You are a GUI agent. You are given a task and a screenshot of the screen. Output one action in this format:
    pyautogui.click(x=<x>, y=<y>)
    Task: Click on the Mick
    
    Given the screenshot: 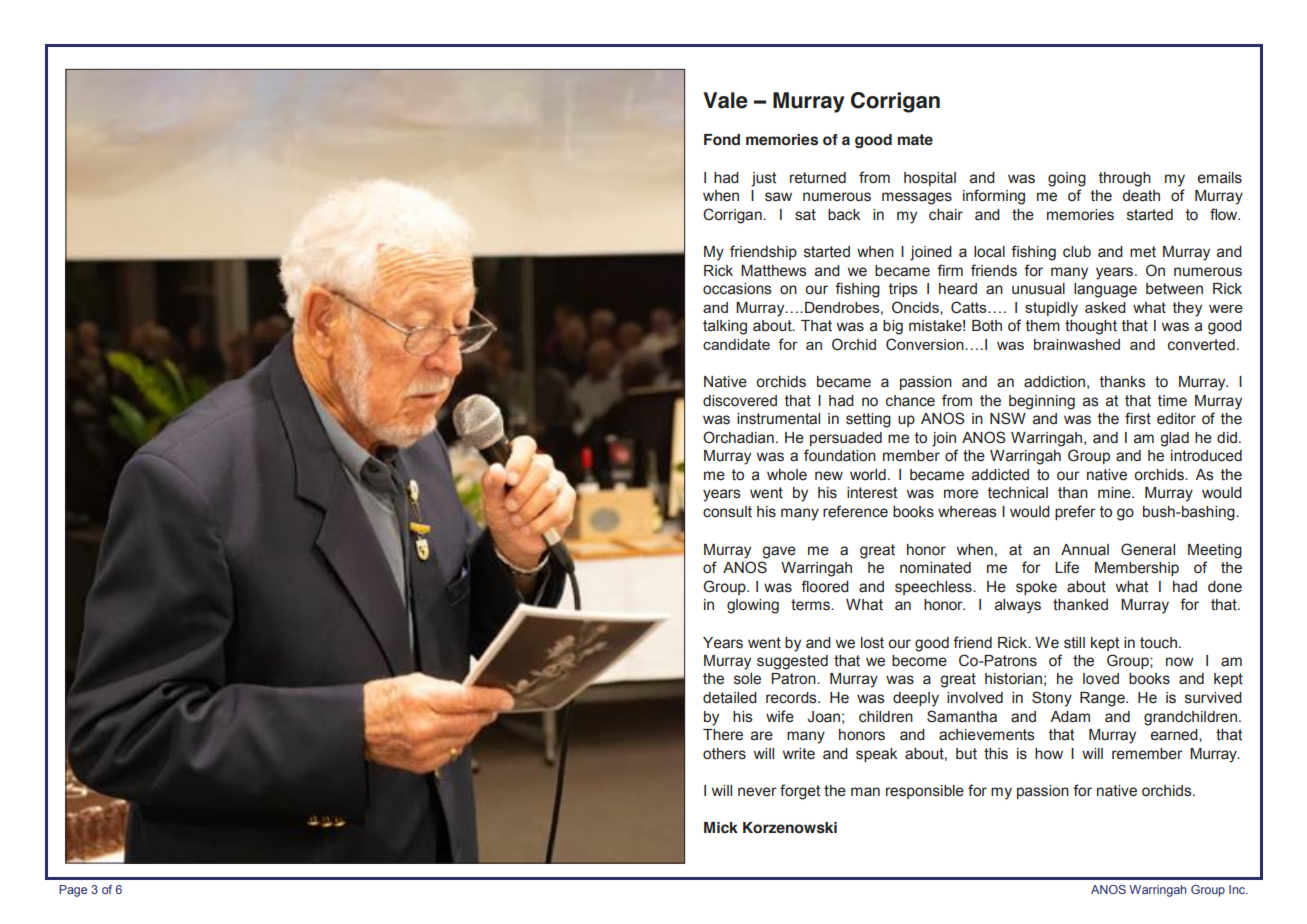 What is the action you would take?
    pyautogui.click(x=721, y=828)
